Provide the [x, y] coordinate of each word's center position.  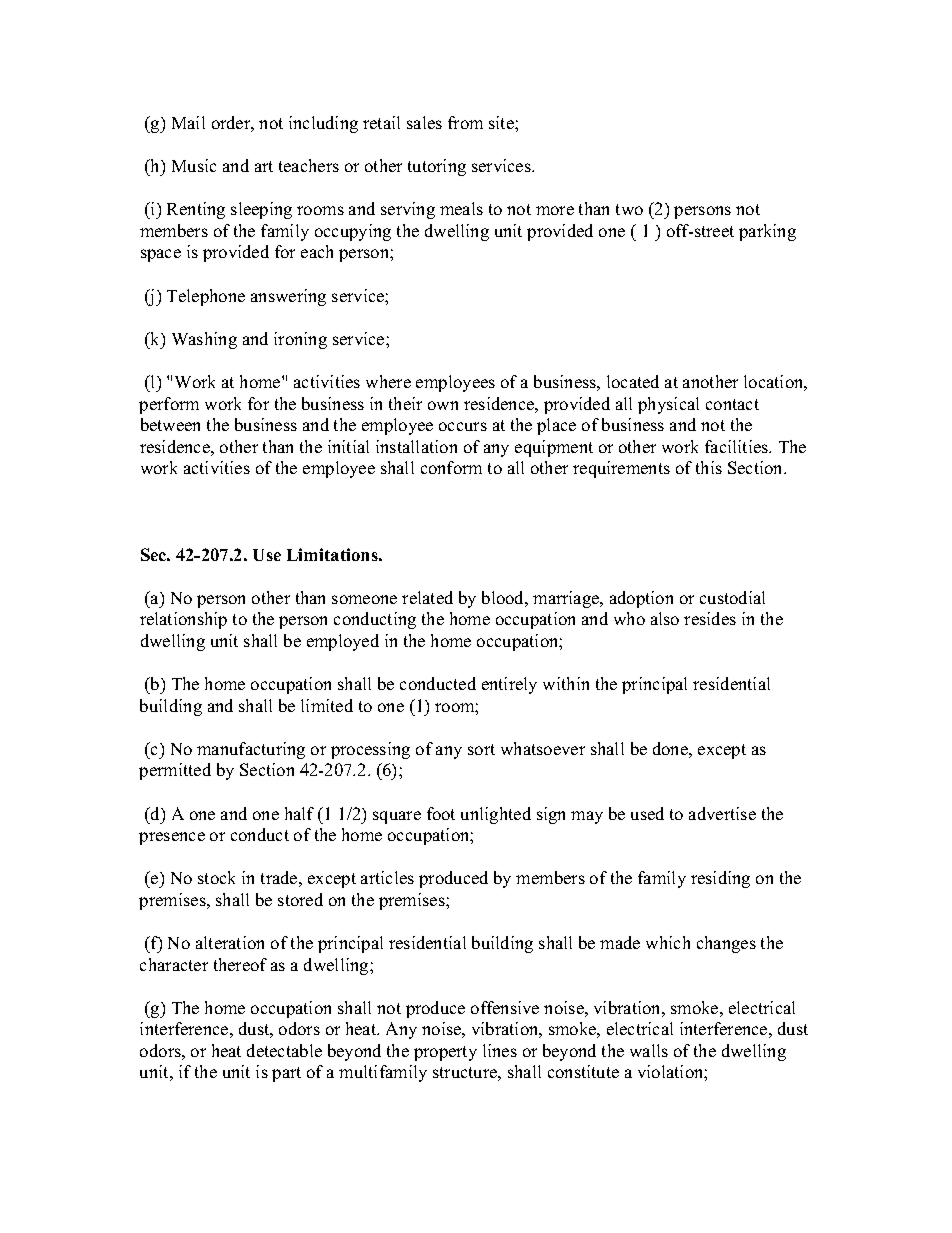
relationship [183, 620]
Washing [204, 340]
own [443, 405]
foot [441, 813]
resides [710, 618]
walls [649, 1050]
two [629, 209]
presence [172, 838]
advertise [722, 813]
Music [194, 165]
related [427, 597]
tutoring [437, 167]
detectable [284, 1050]
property [445, 1053]
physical [668, 405]
